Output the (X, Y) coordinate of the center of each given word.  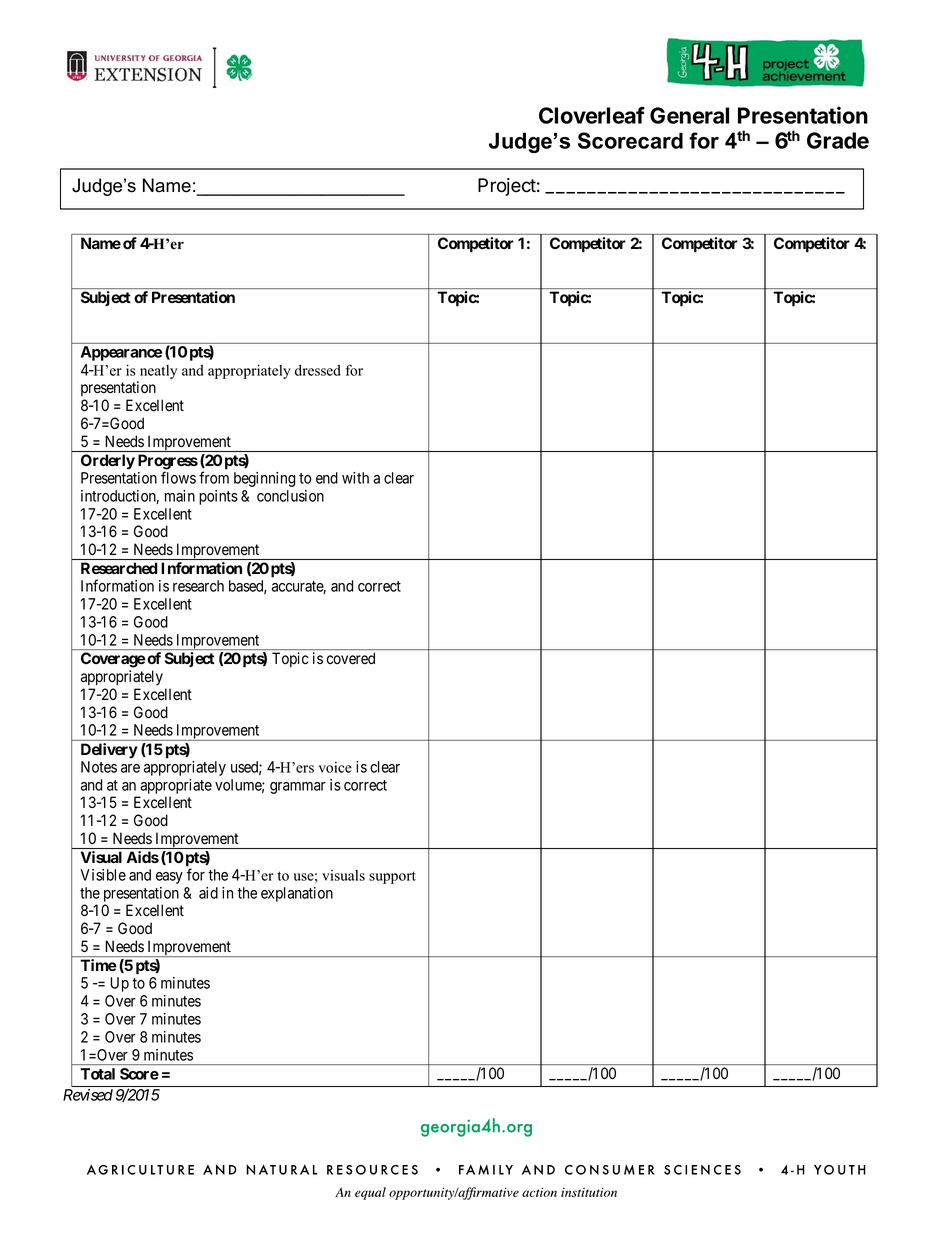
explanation (297, 894)
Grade (838, 140)
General (689, 115)
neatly (158, 372)
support (392, 877)
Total (97, 1074)
